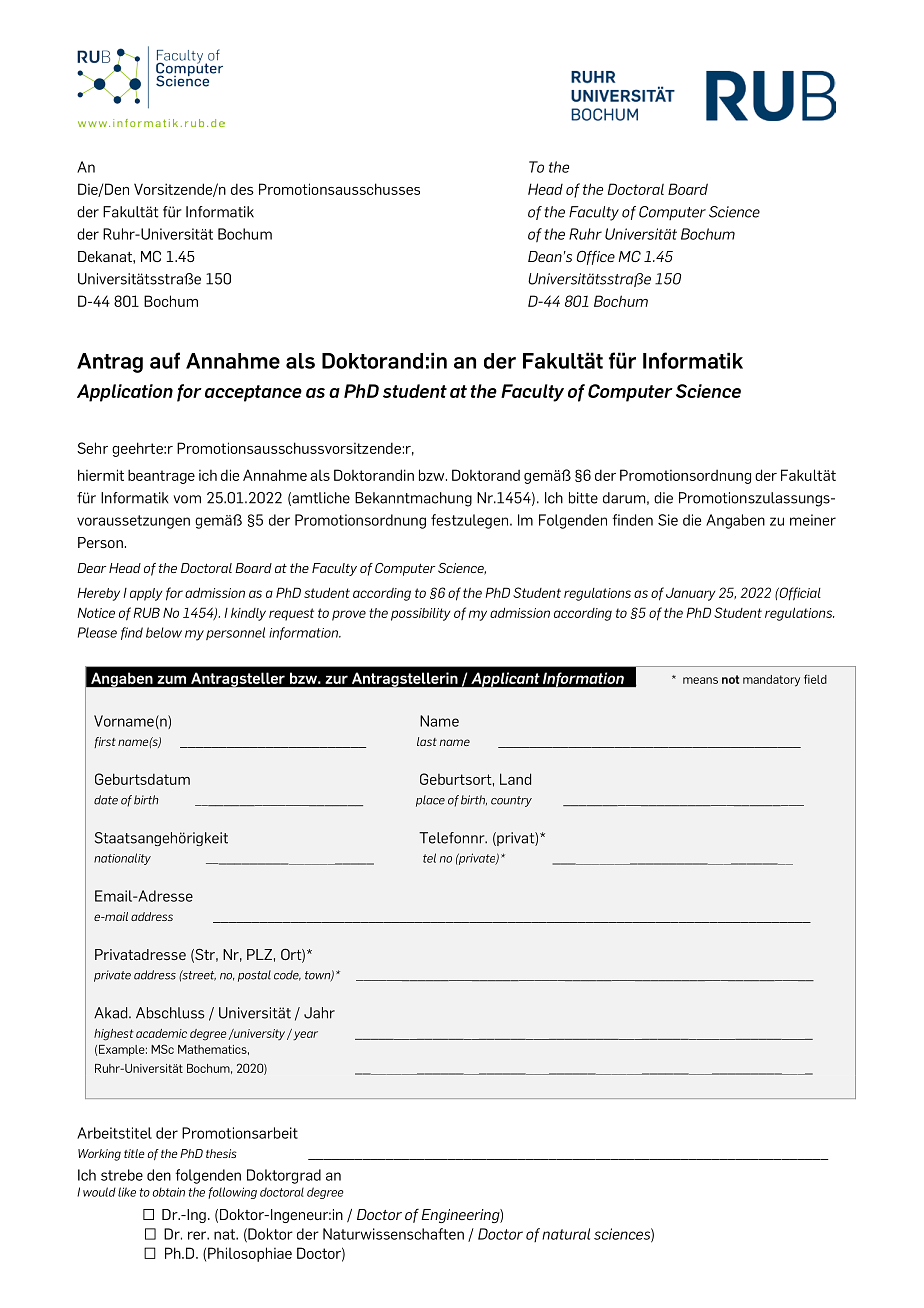 This document has height=1308, width=924. I want to click on obtain, so click(168, 1192).
